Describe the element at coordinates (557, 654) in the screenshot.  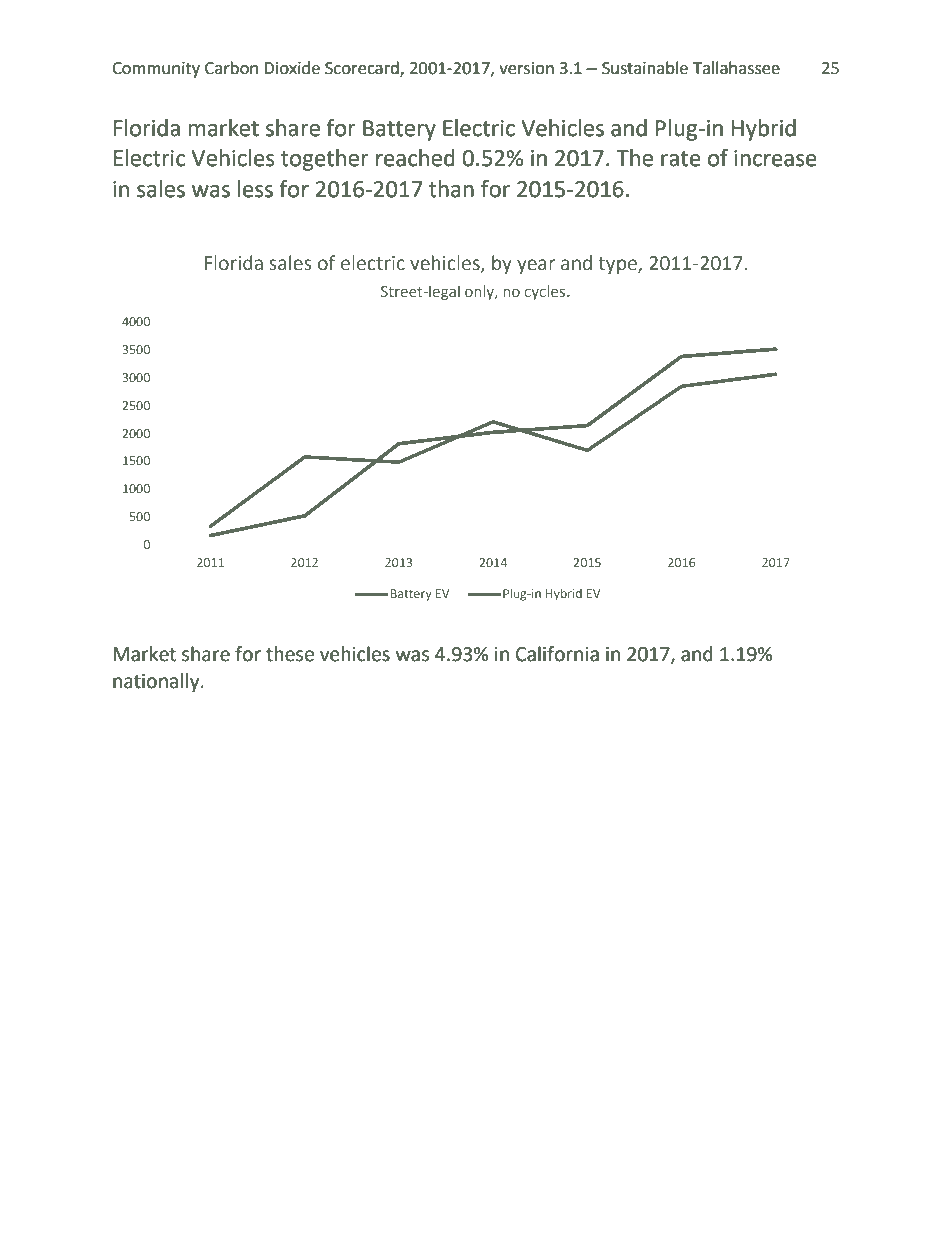
I see `California` at that location.
